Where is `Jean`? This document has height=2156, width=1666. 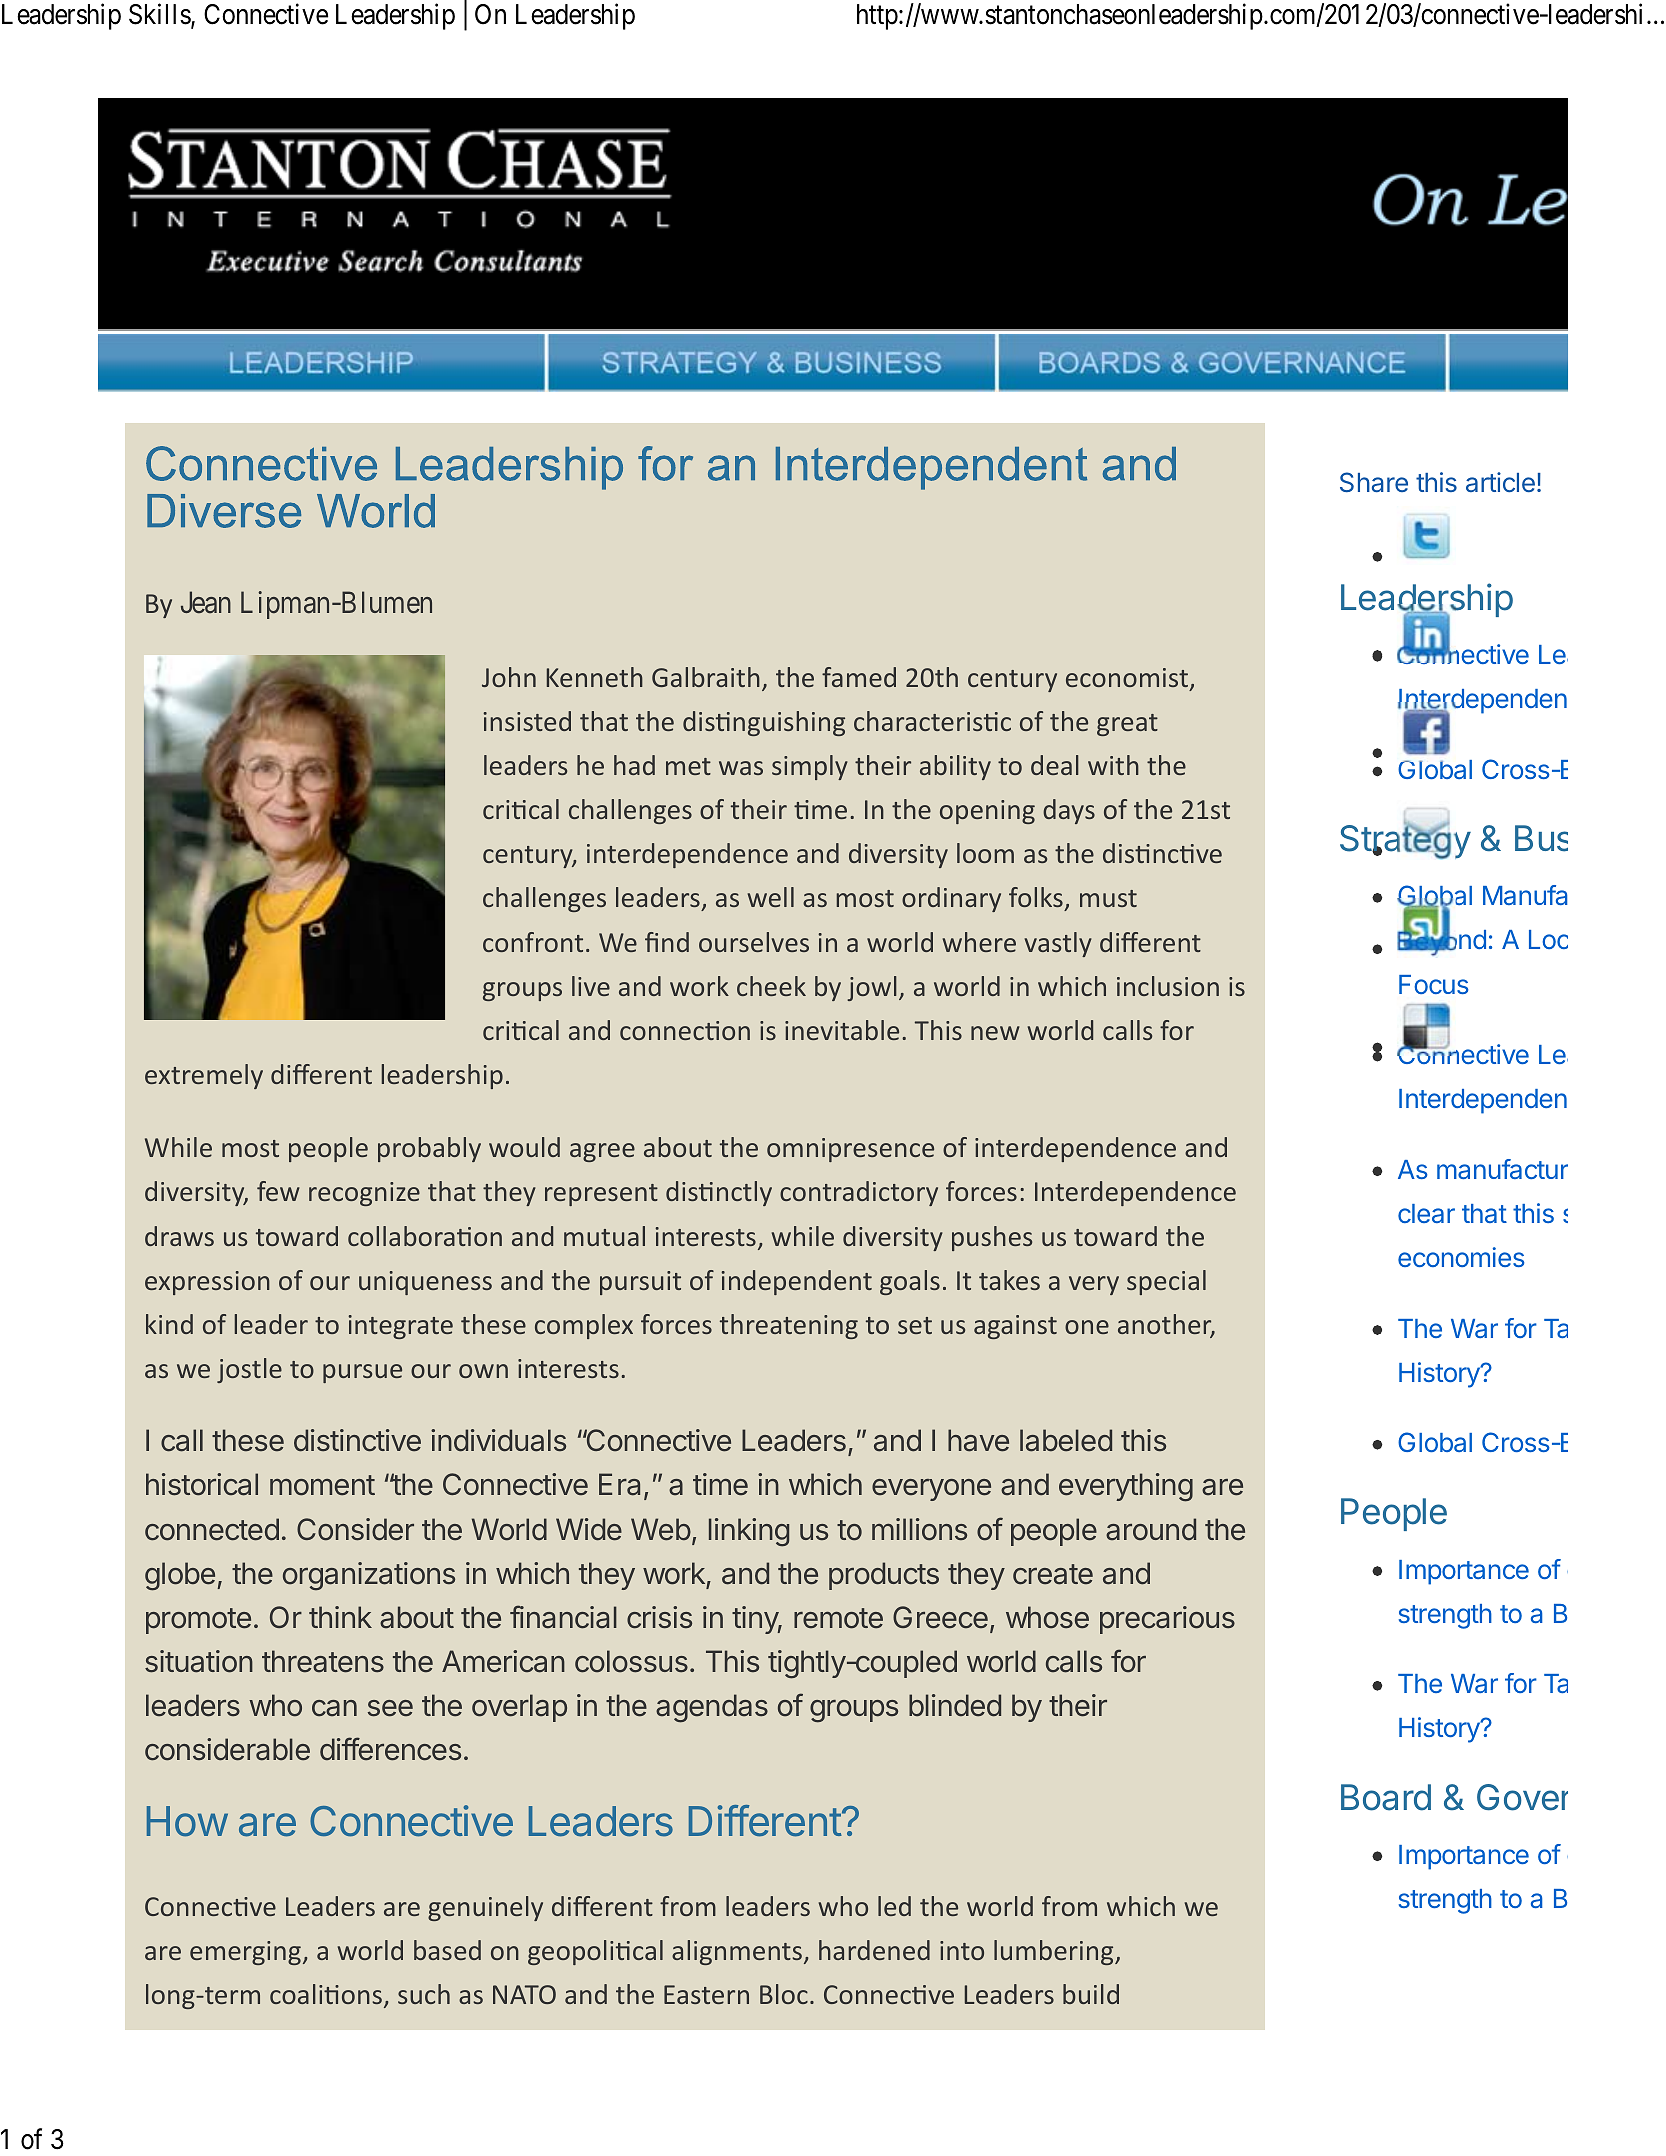 Jean is located at coordinates (206, 603).
